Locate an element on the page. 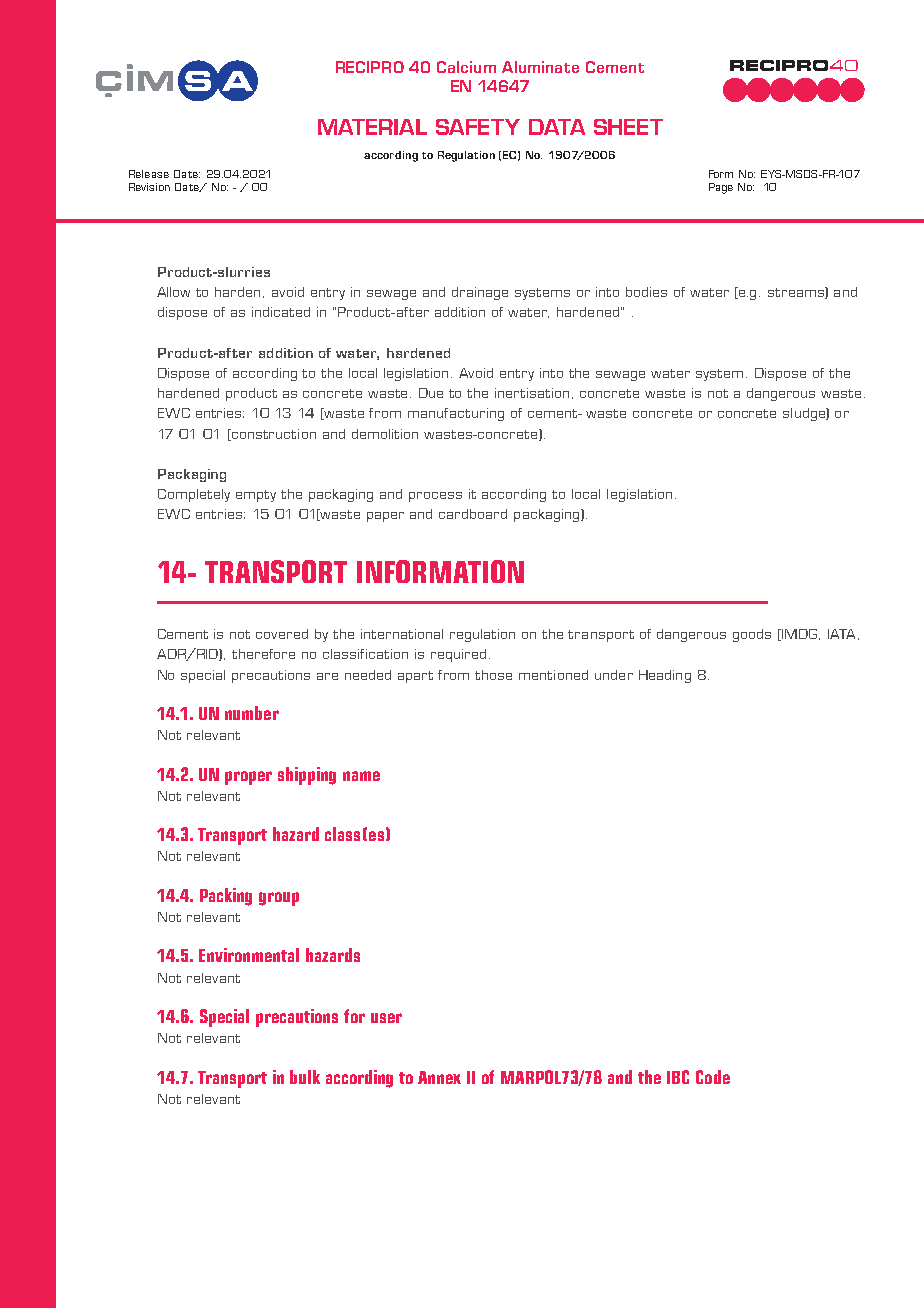 The width and height of the document is (924, 1308). goods is located at coordinates (752, 635).
